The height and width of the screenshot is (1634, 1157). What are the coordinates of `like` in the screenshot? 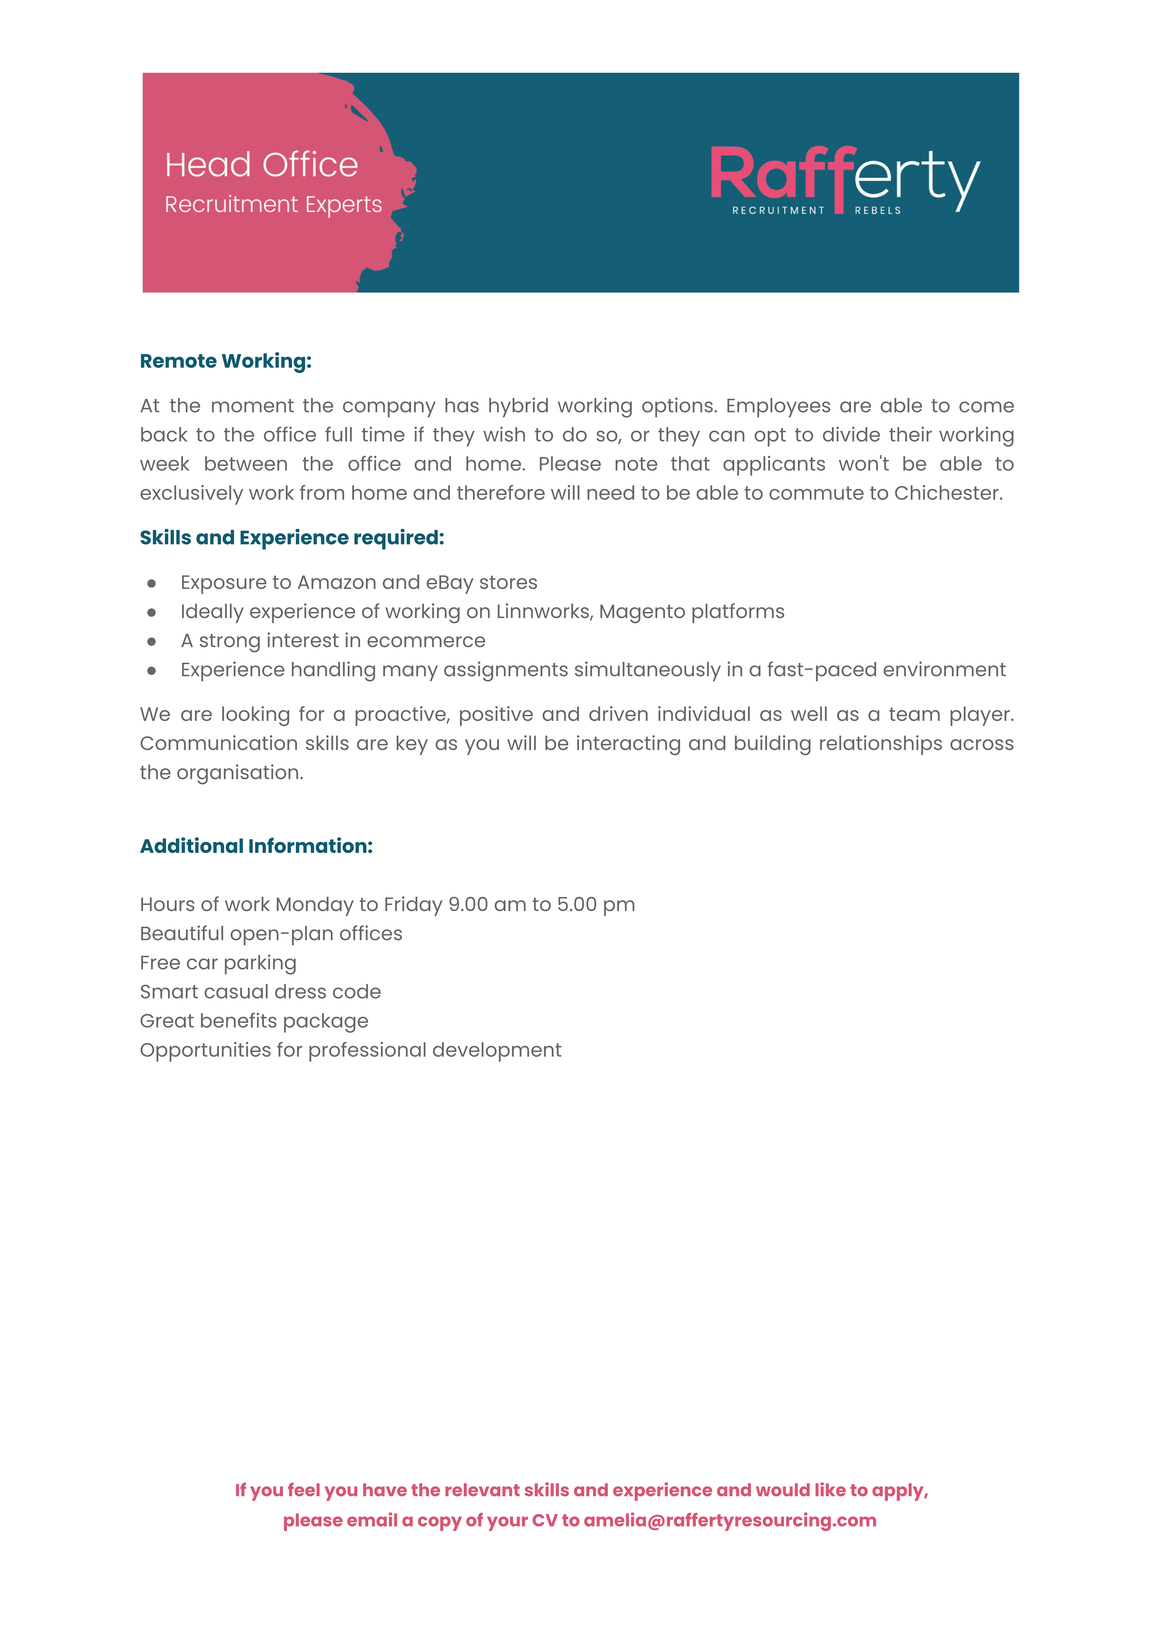 It's located at (830, 1489).
